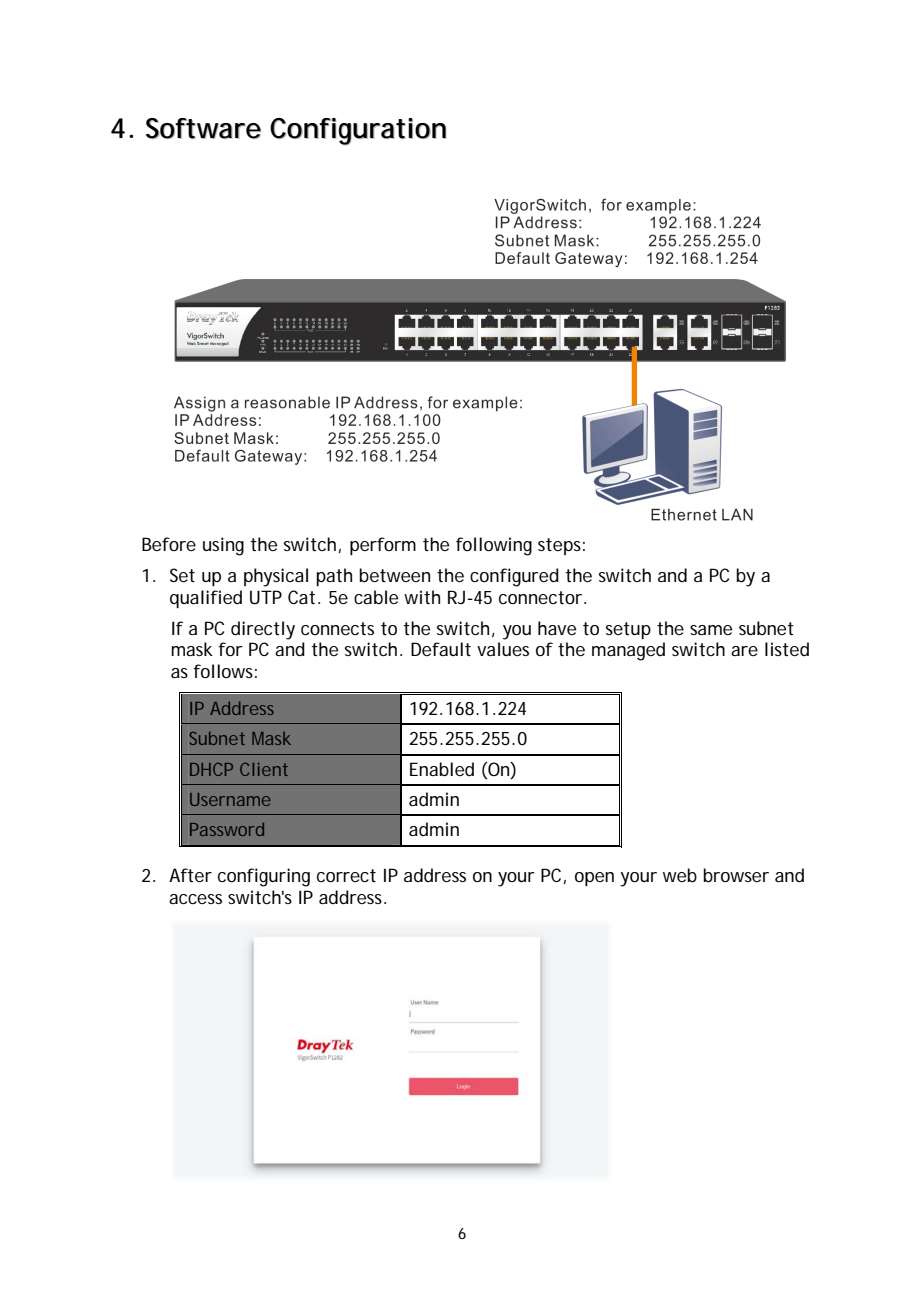 The image size is (924, 1308). I want to click on Client, so click(264, 769).
